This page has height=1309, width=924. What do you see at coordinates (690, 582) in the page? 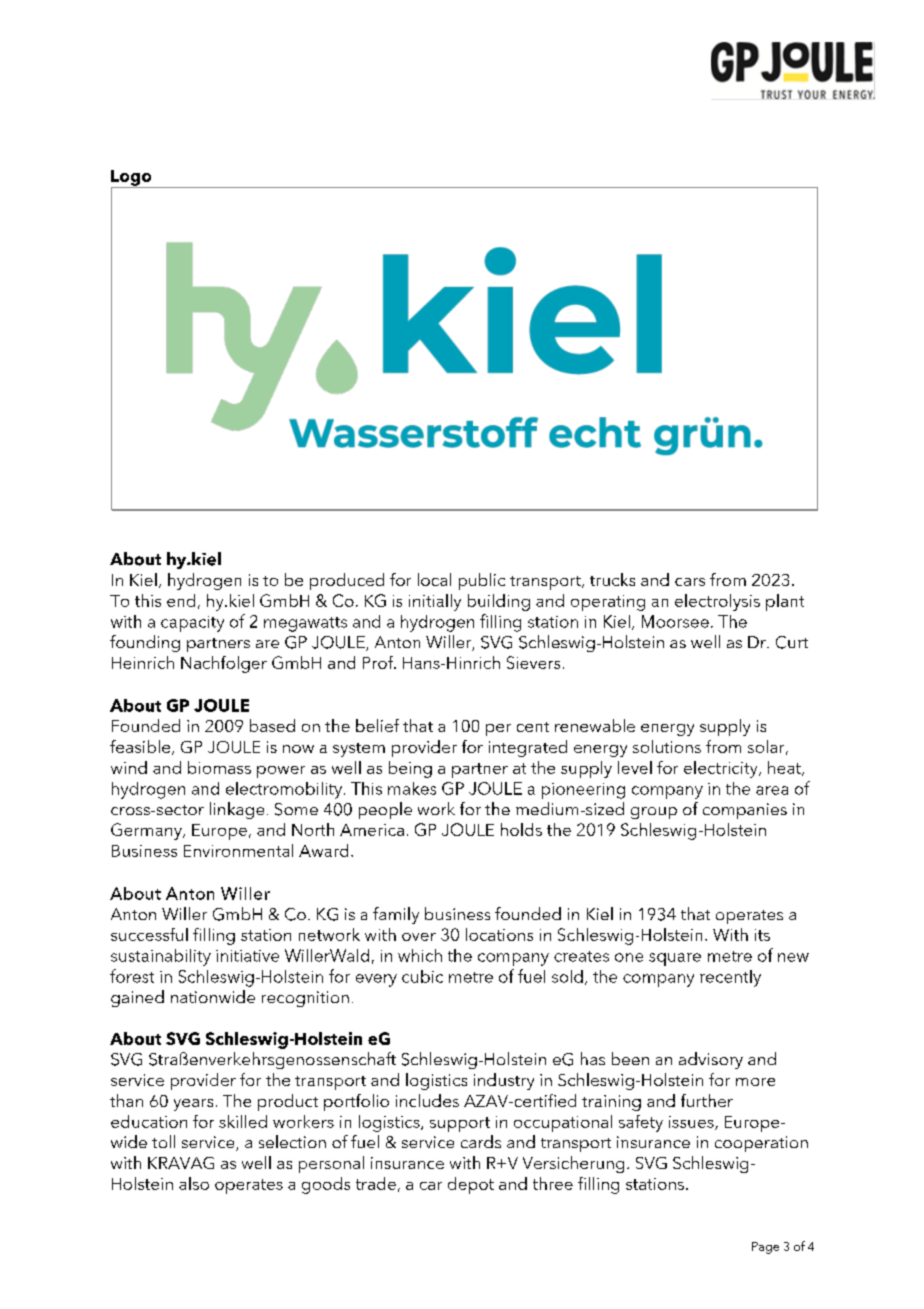
I see `cars` at bounding box center [690, 582].
